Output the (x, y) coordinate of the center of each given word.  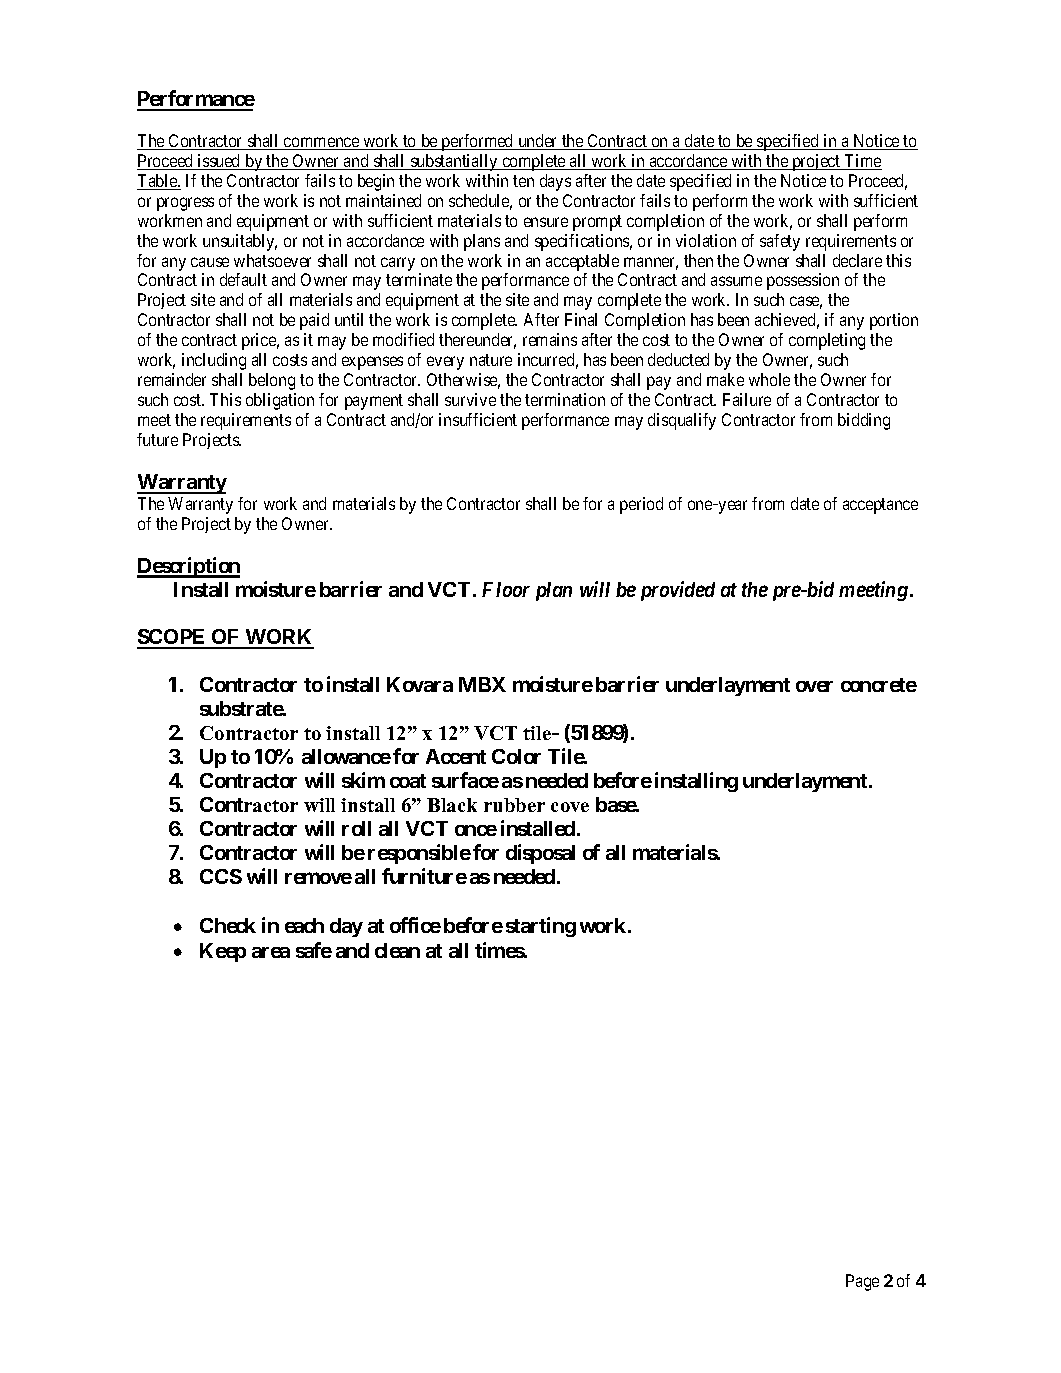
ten (523, 181)
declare (857, 260)
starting (541, 927)
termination (565, 399)
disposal (540, 854)
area (271, 952)
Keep (223, 952)
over (814, 686)
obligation (280, 401)
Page (862, 1282)
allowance (346, 756)
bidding (864, 421)
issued (219, 162)
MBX (482, 684)
